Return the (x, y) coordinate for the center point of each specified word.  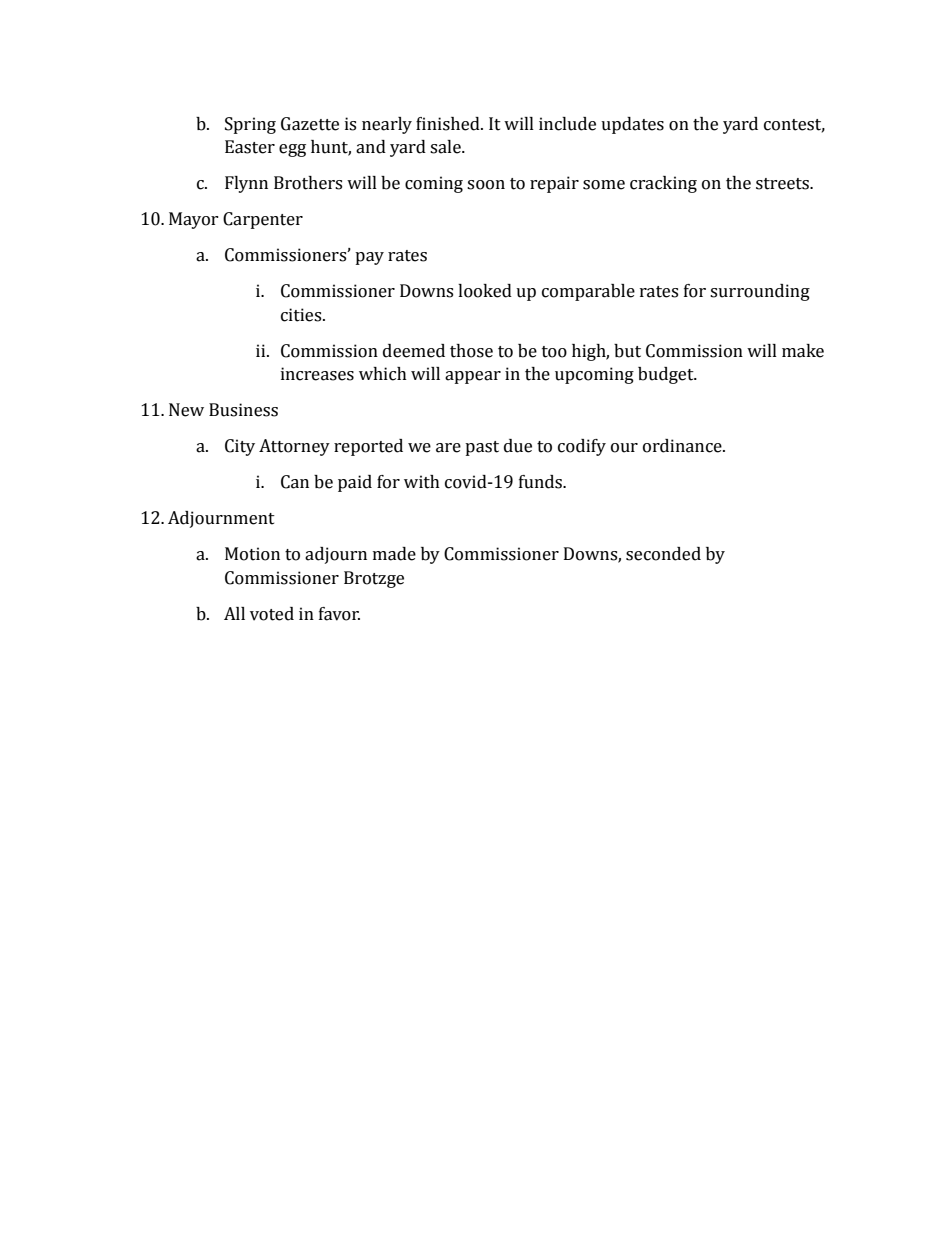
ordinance (683, 446)
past (482, 448)
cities (302, 315)
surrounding (760, 292)
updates (632, 125)
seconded (663, 554)
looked (485, 291)
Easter (250, 147)
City (240, 447)
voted (272, 614)
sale (446, 147)
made (394, 554)
